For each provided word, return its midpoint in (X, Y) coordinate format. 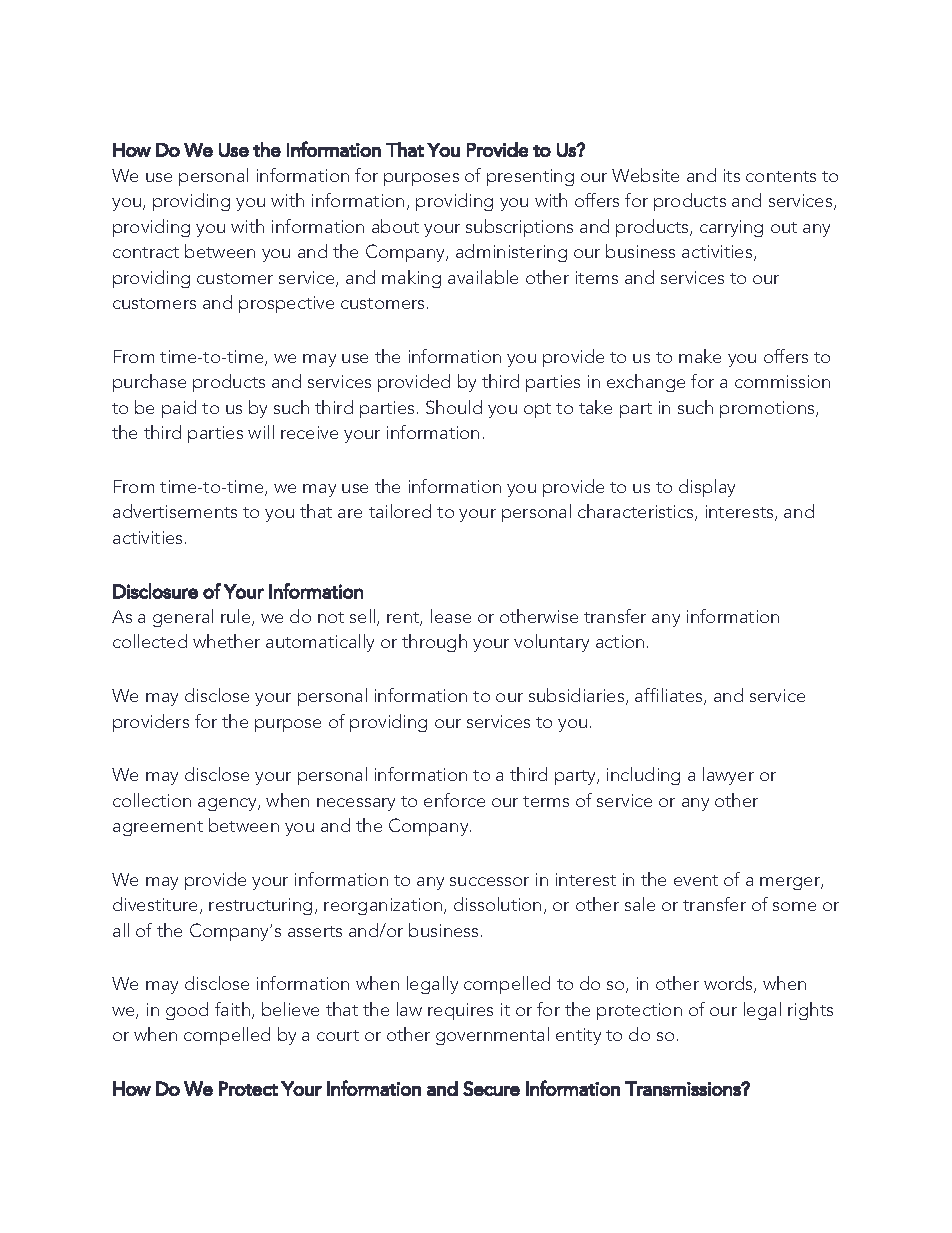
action (620, 641)
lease (451, 616)
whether (226, 641)
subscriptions (519, 228)
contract (146, 252)
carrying (731, 228)
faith (232, 1009)
